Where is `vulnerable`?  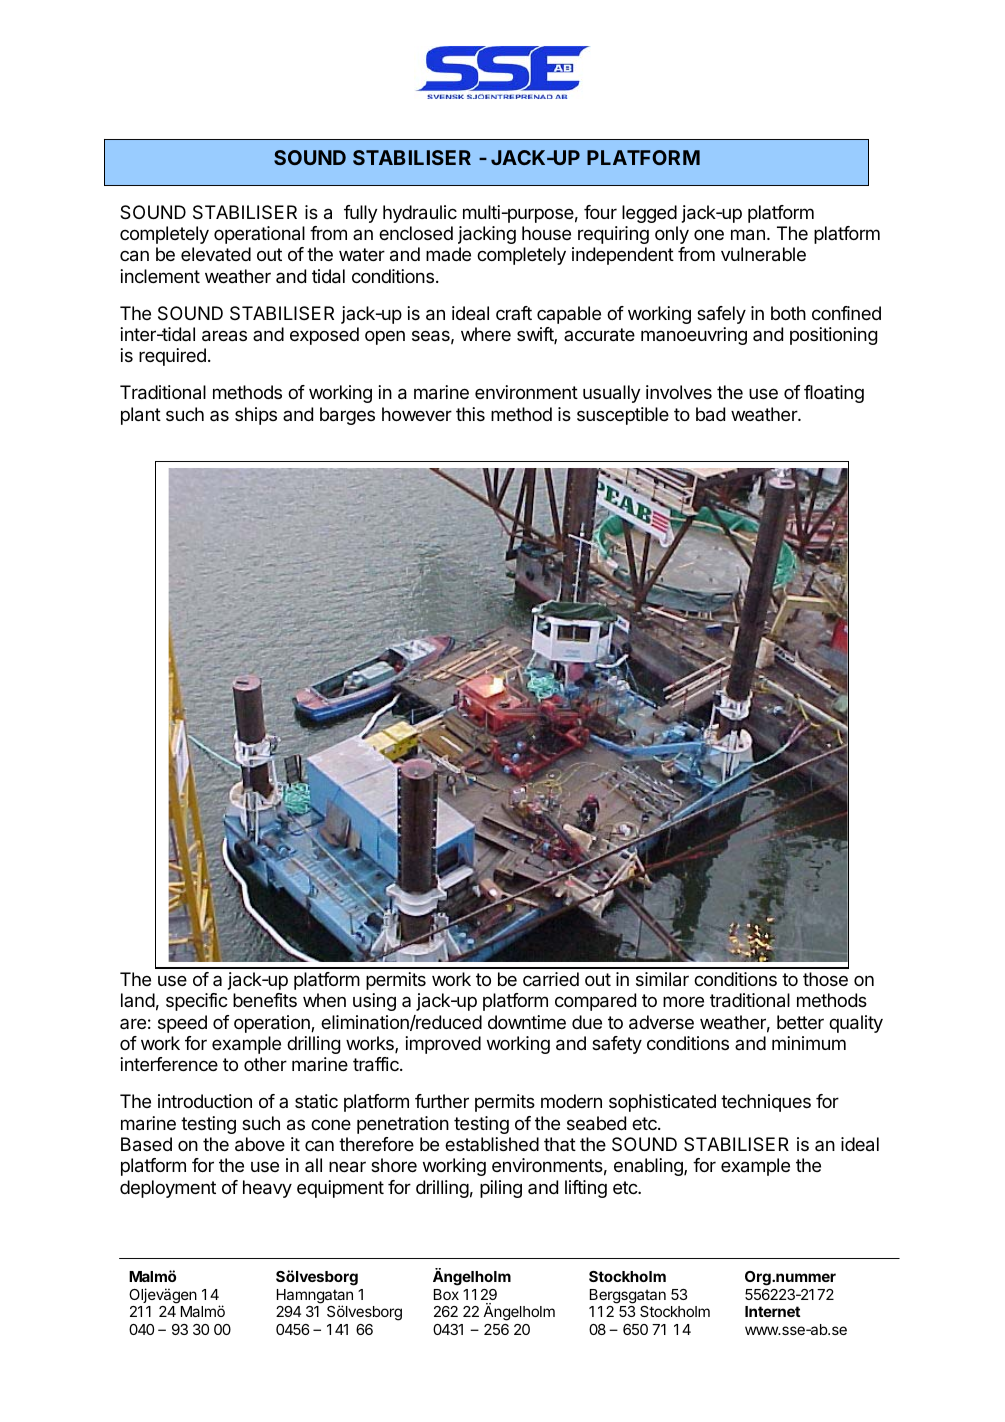 vulnerable is located at coordinates (763, 254).
